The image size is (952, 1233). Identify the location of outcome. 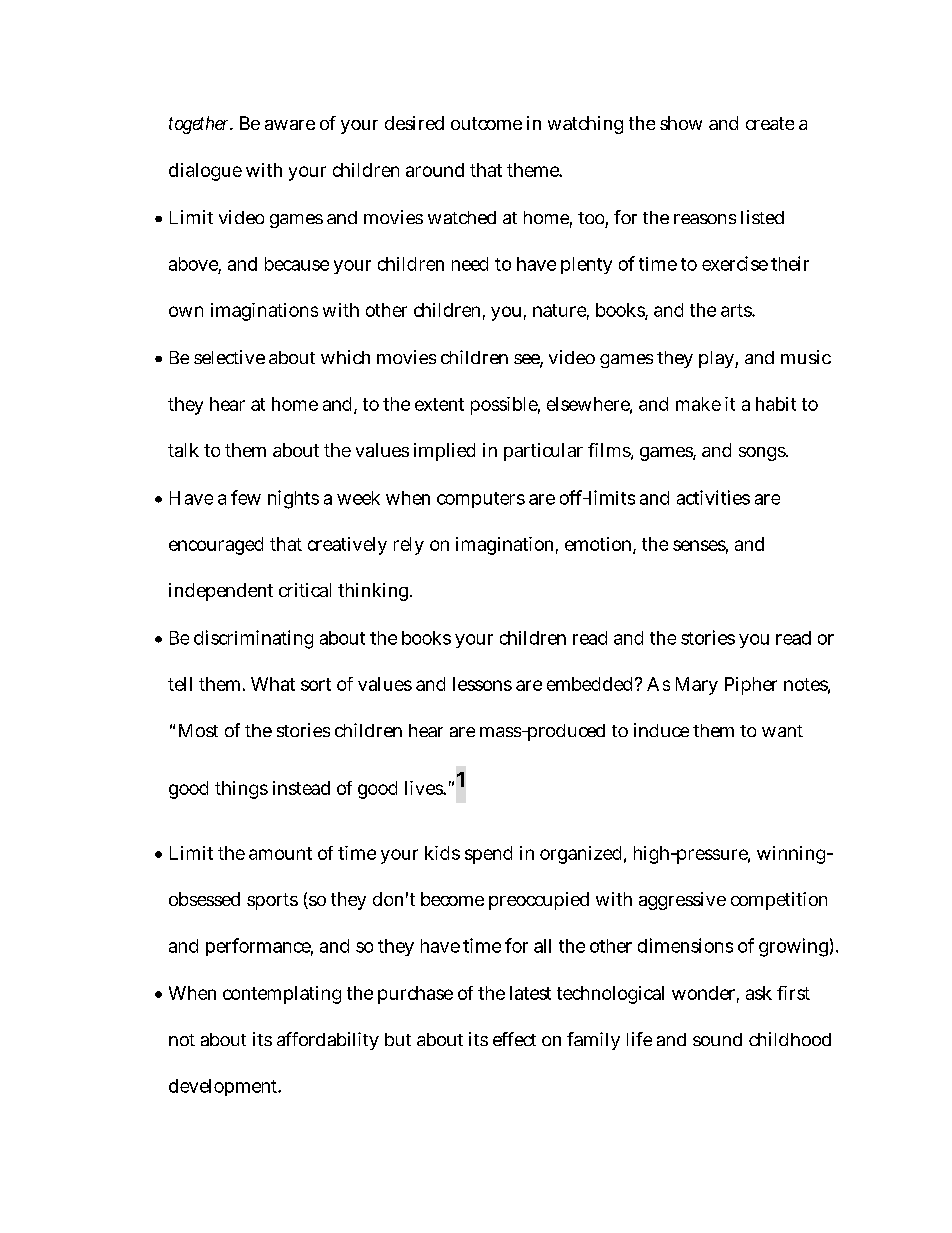
(486, 123).
